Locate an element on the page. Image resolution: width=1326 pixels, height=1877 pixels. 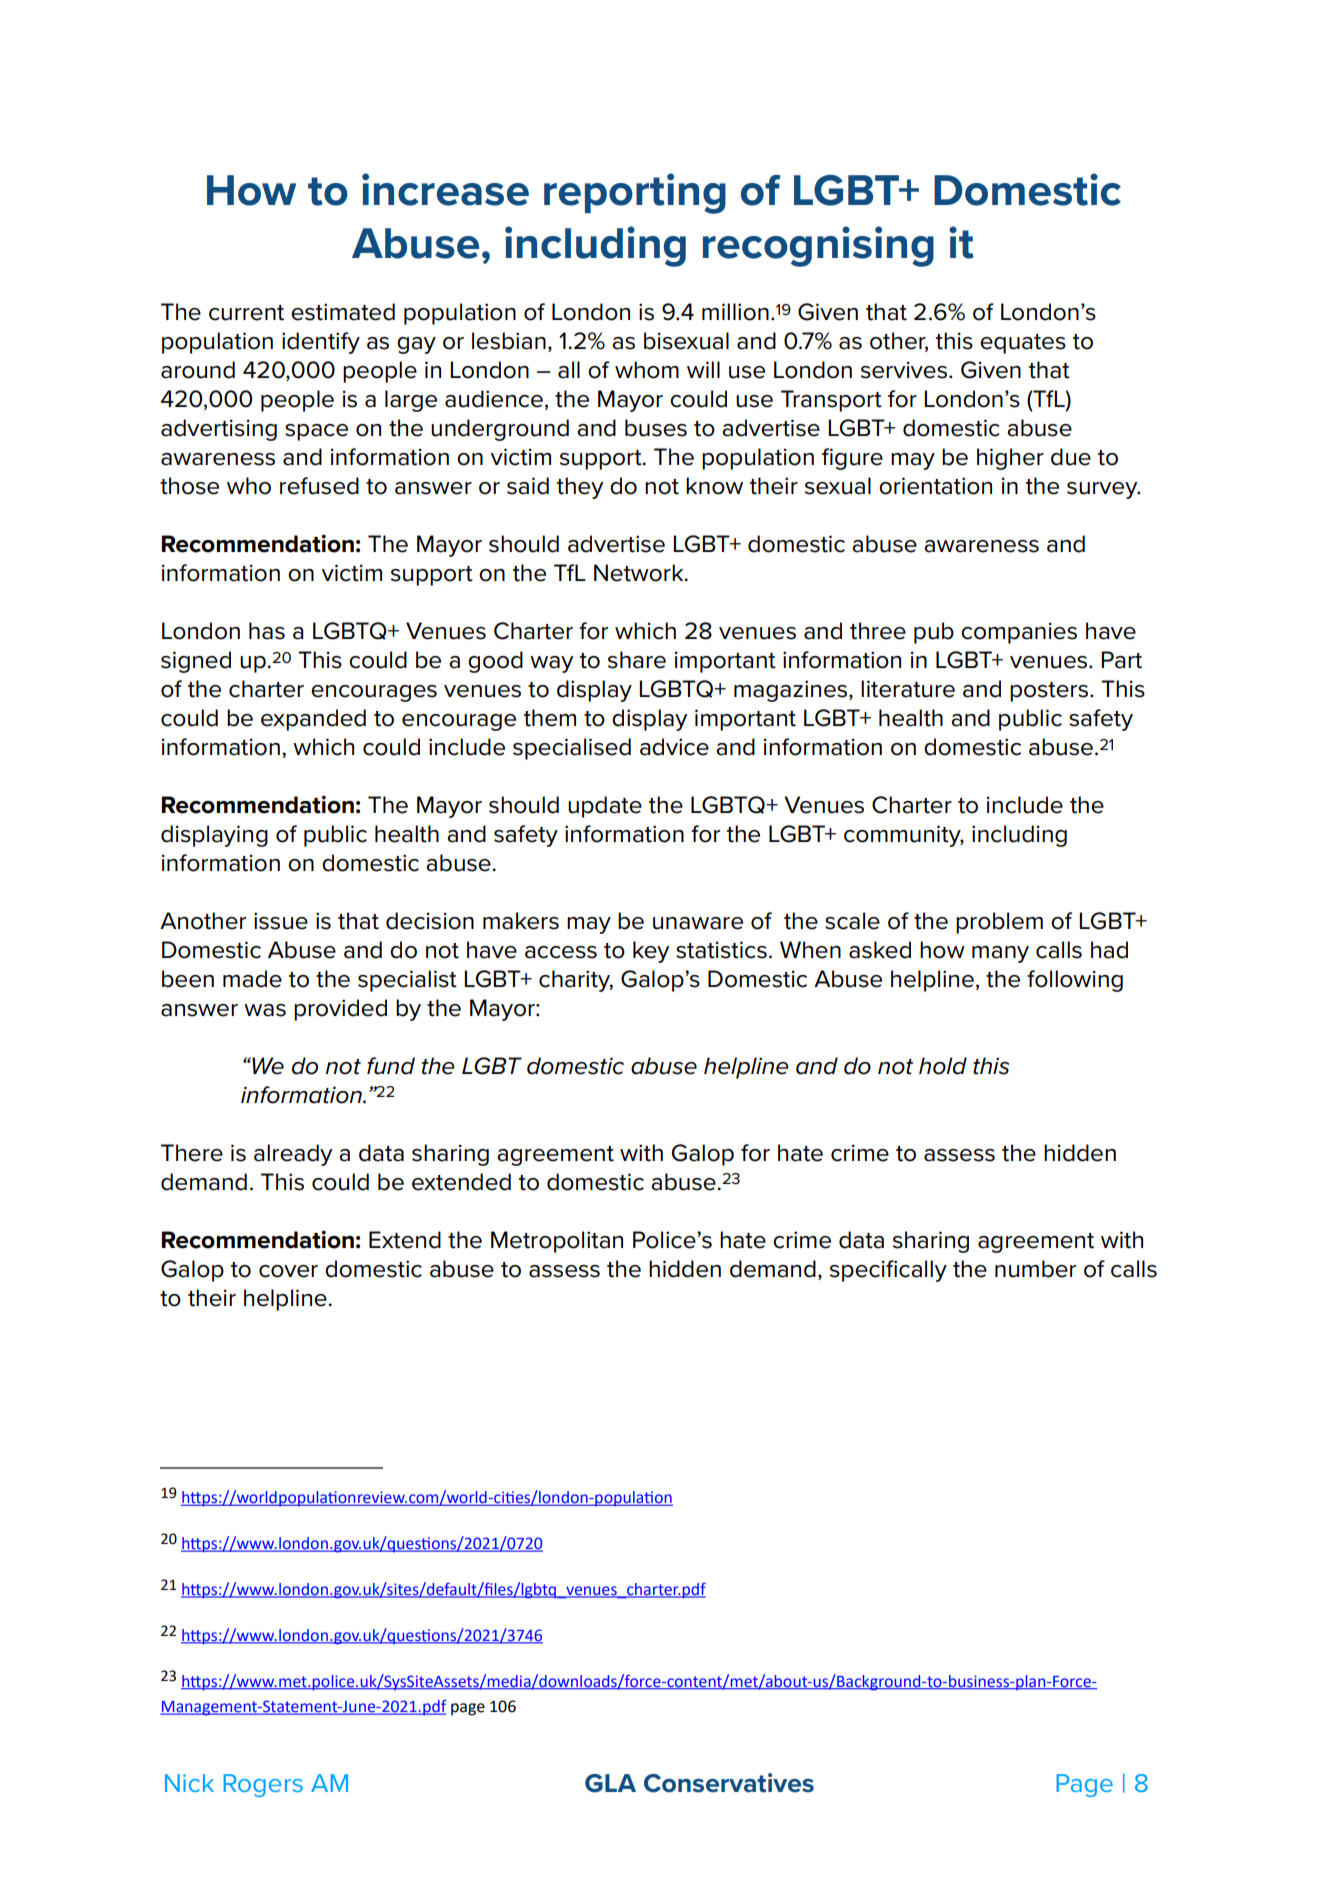
Network is located at coordinates (640, 573).
